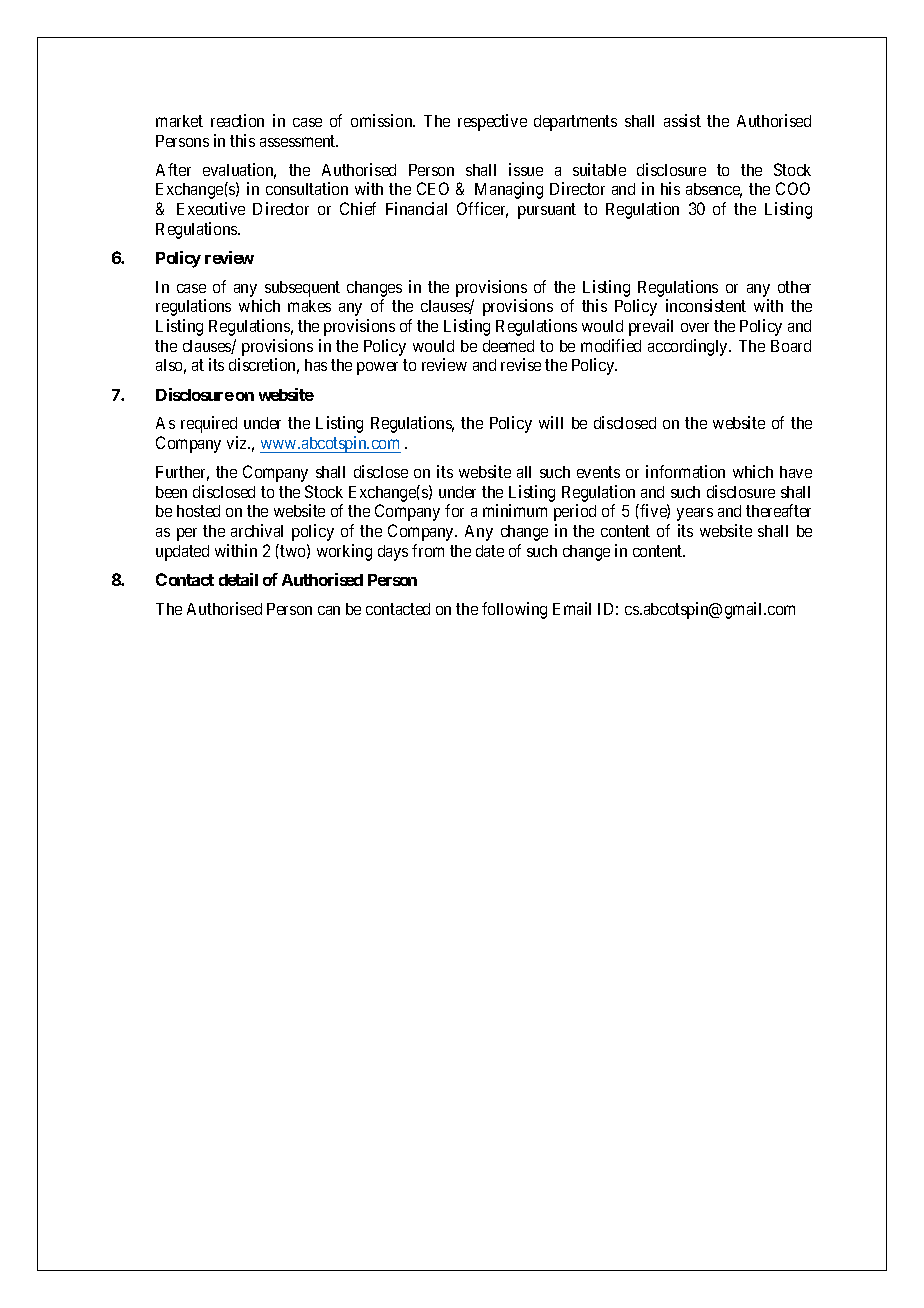 The width and height of the screenshot is (924, 1308). Describe the element at coordinates (682, 120) in the screenshot. I see `assist` at that location.
